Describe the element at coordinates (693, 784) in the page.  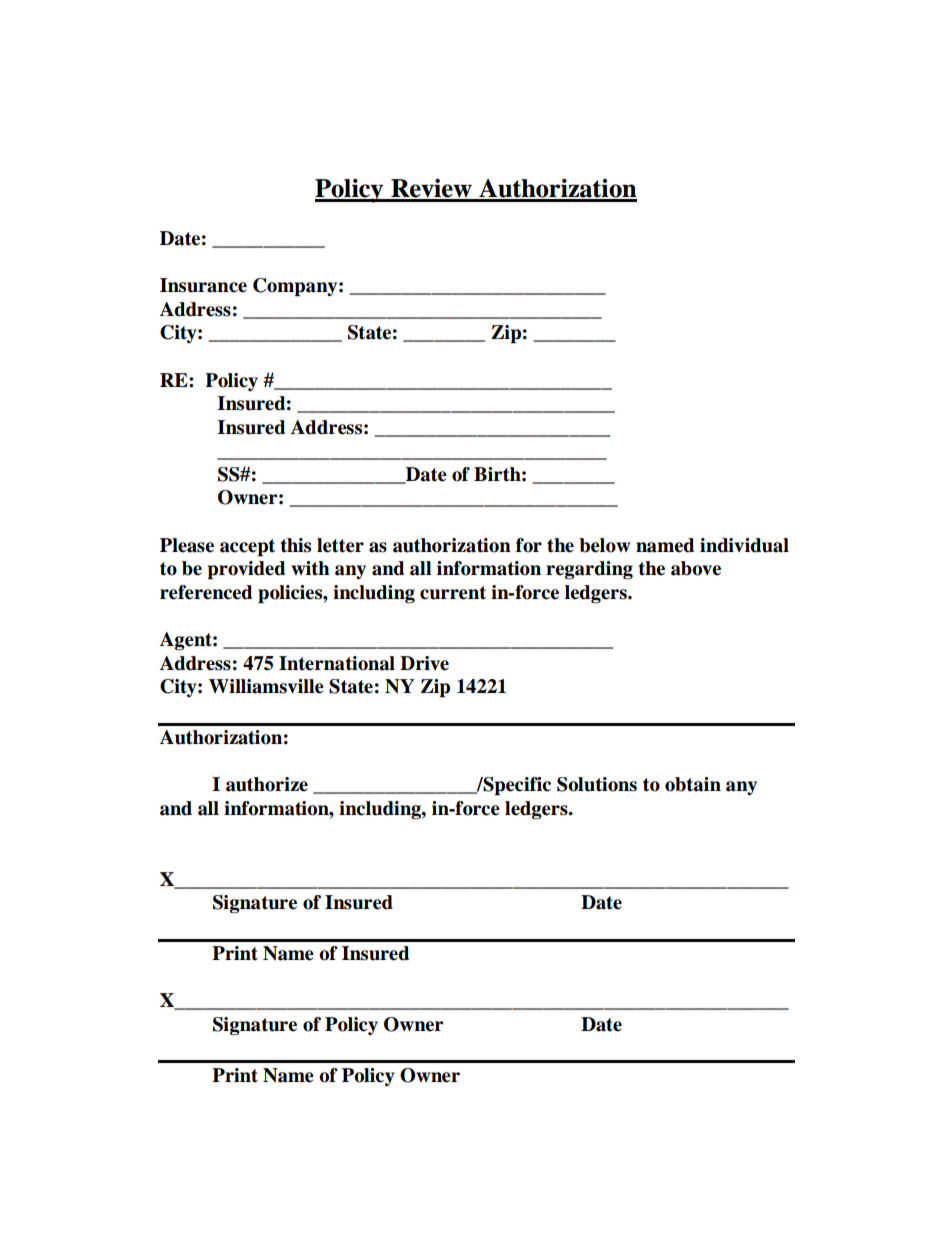
I see `obtain` at that location.
